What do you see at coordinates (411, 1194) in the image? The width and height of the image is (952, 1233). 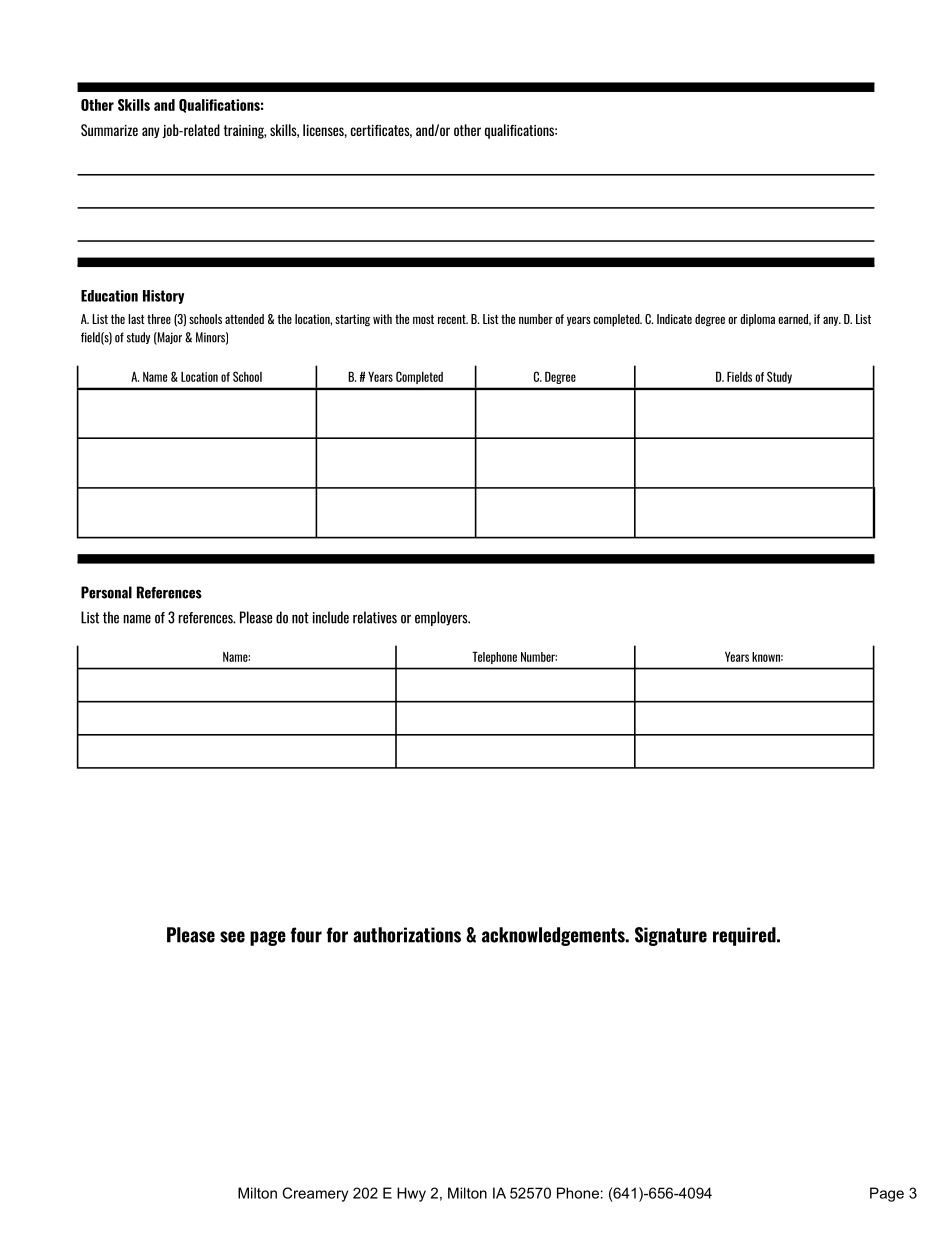 I see `Hwy` at bounding box center [411, 1194].
